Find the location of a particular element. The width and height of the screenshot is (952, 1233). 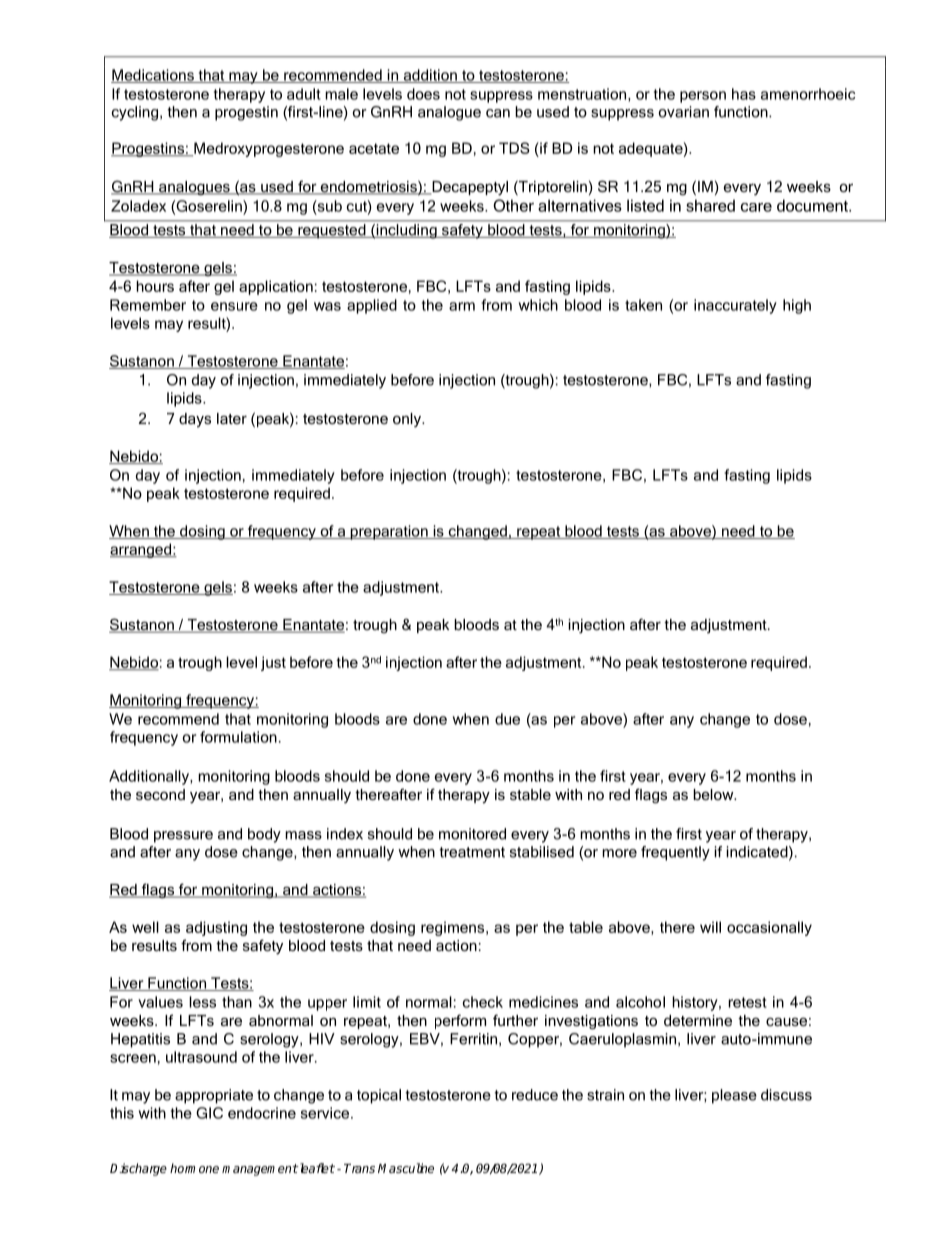

below is located at coordinates (714, 794).
